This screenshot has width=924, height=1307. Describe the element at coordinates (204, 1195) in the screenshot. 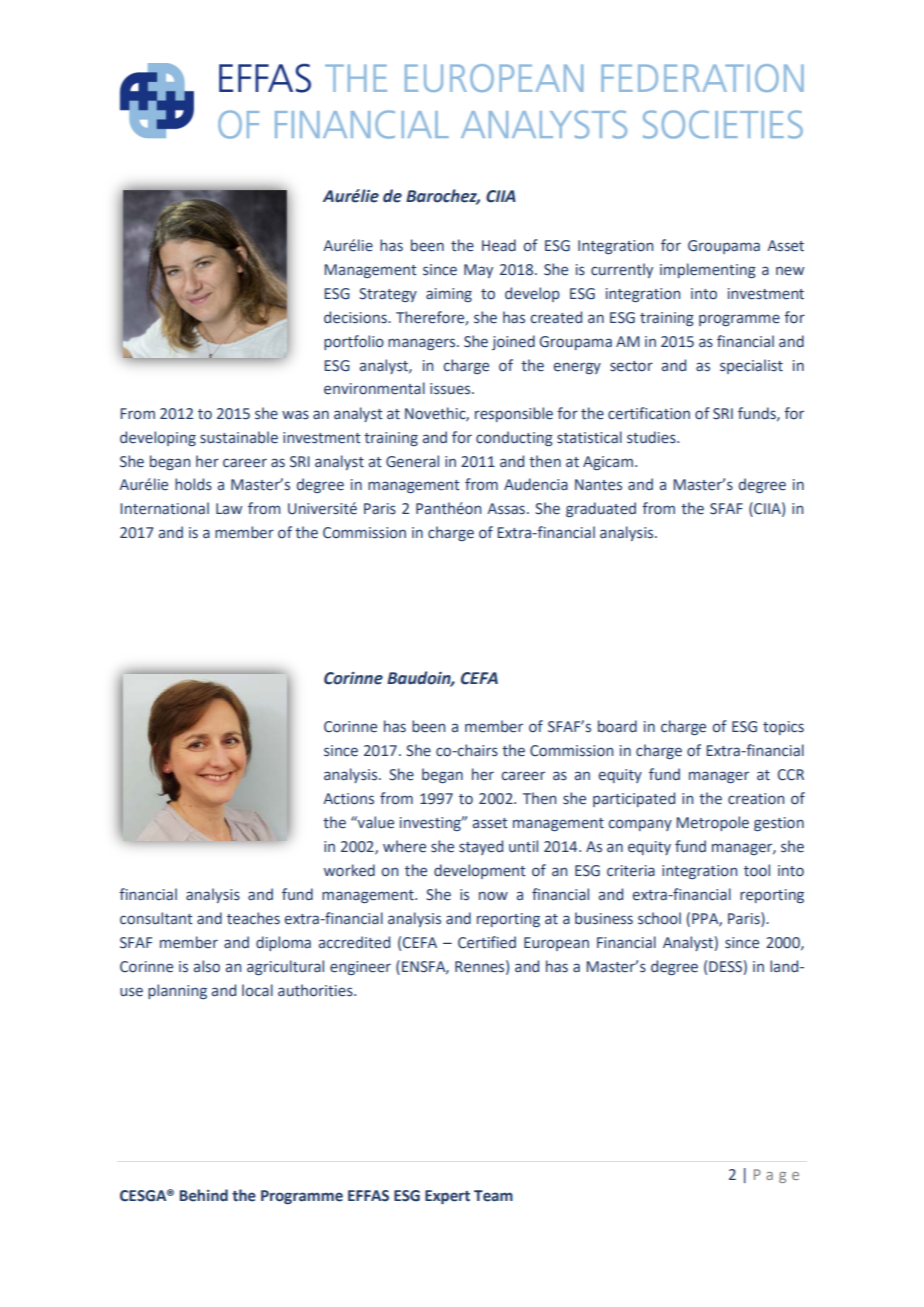

I see `Behind` at that location.
